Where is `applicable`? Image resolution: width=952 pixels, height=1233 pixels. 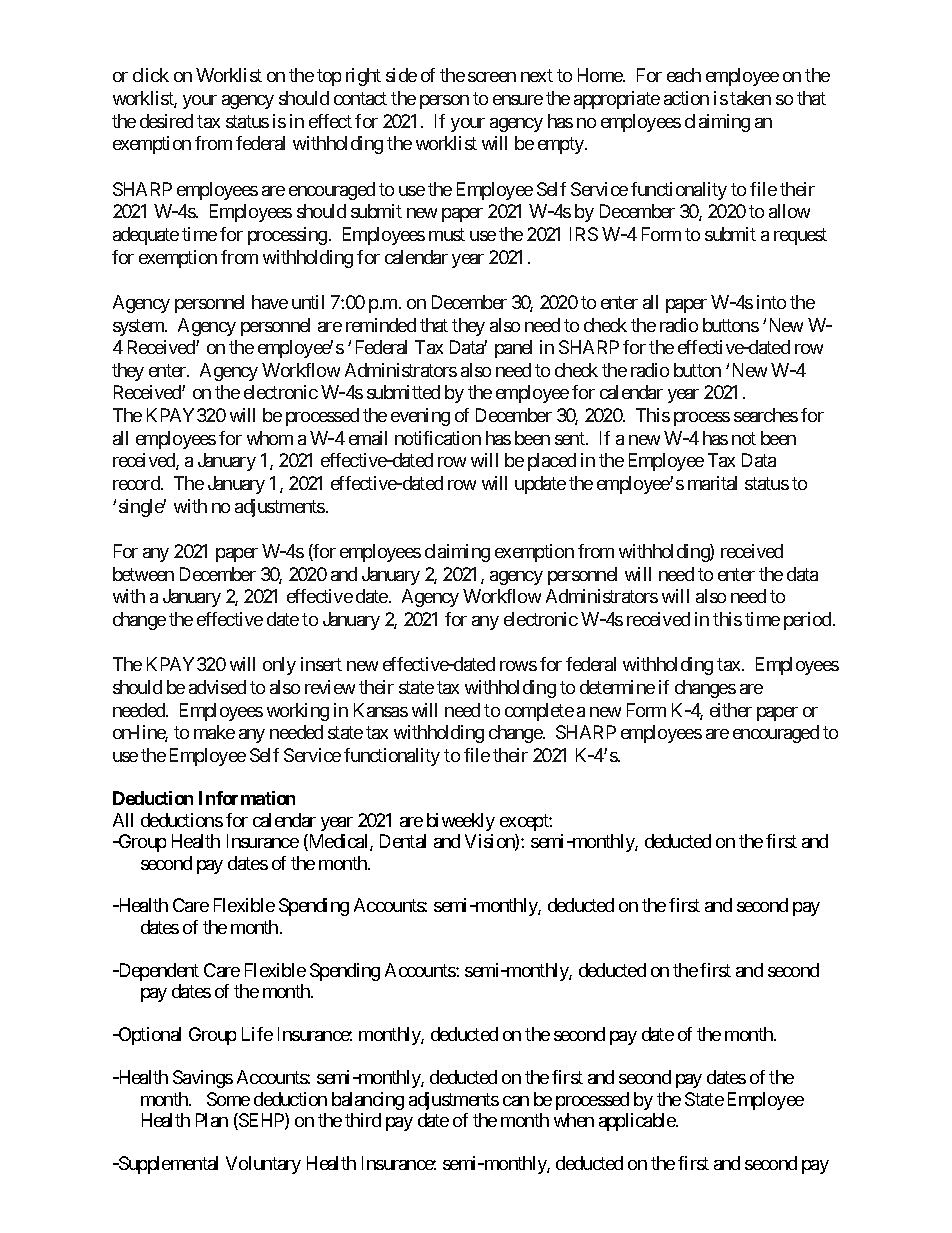
applicable is located at coordinates (638, 1122).
